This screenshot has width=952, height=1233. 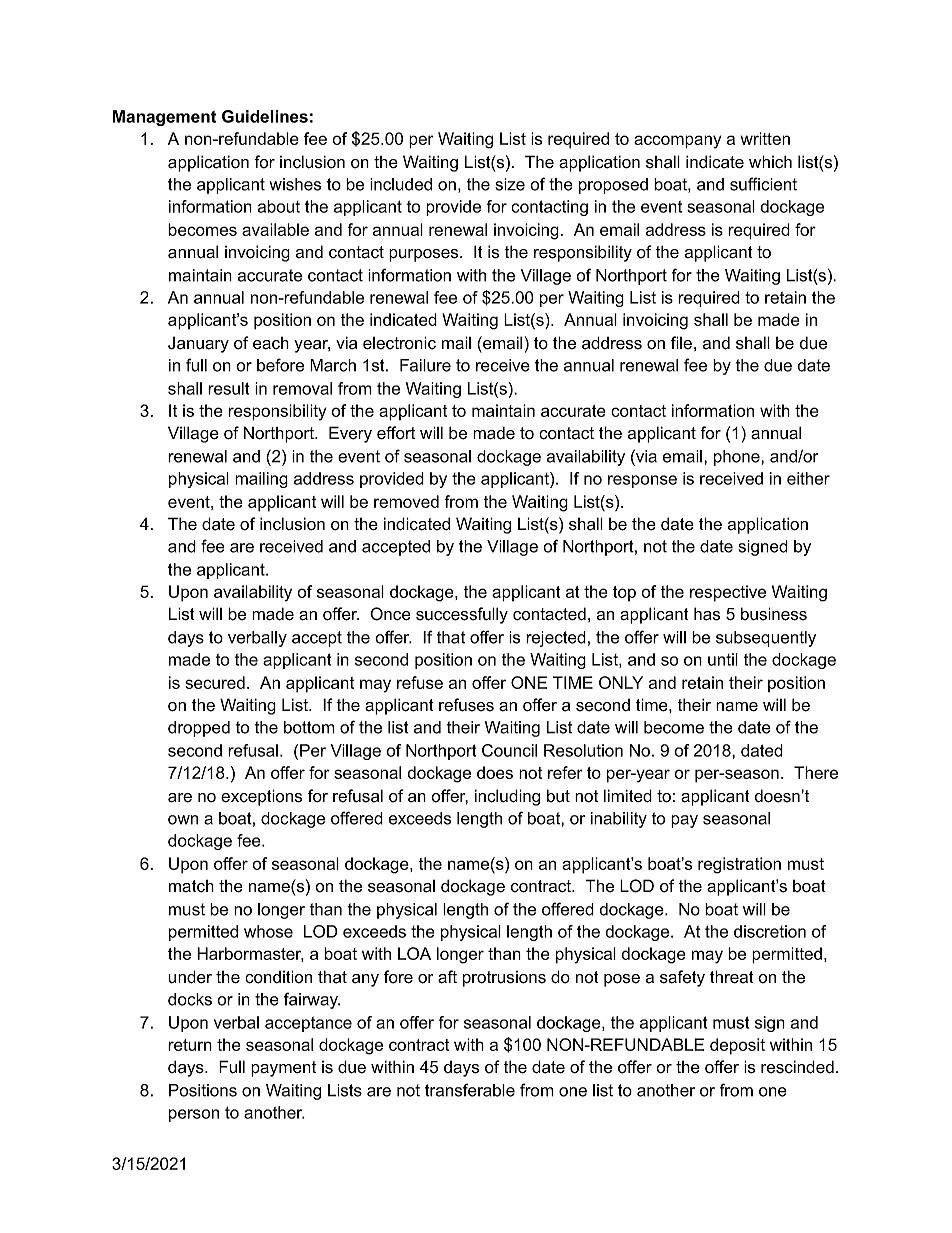 What do you see at coordinates (510, 184) in the screenshot?
I see `size` at bounding box center [510, 184].
